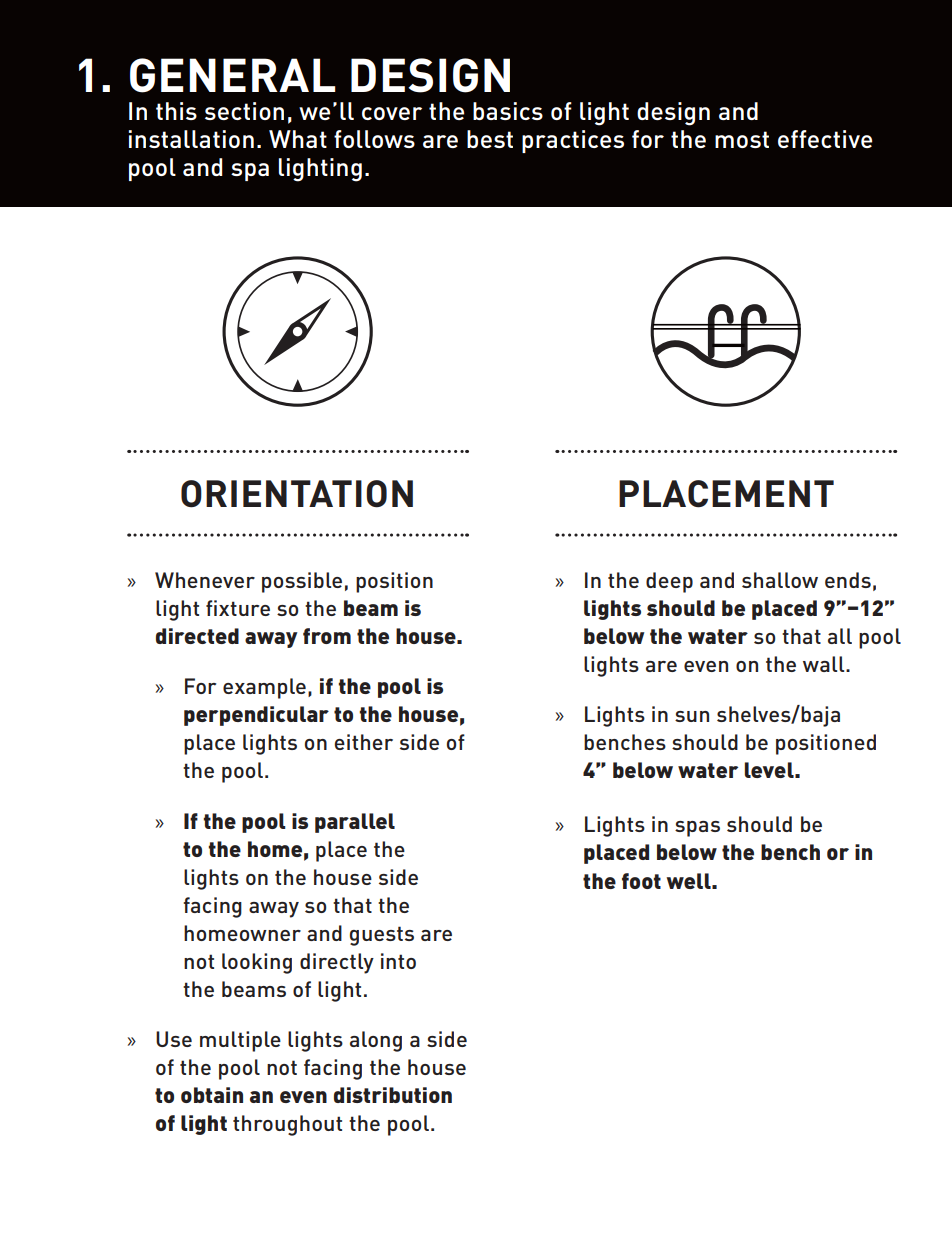 This screenshot has width=952, height=1233. I want to click on foot, so click(641, 881).
